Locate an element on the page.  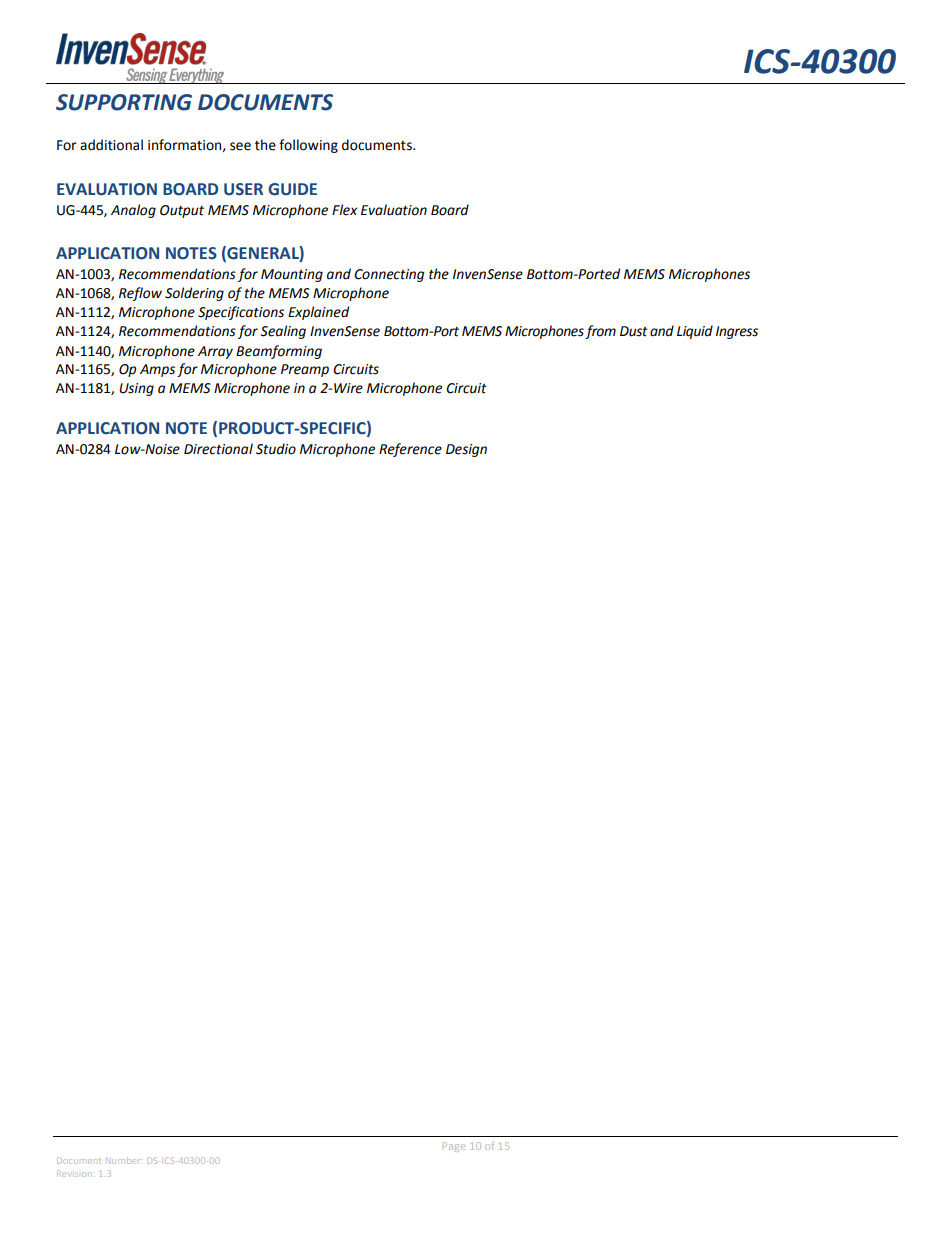
Number is located at coordinates (122, 1161).
